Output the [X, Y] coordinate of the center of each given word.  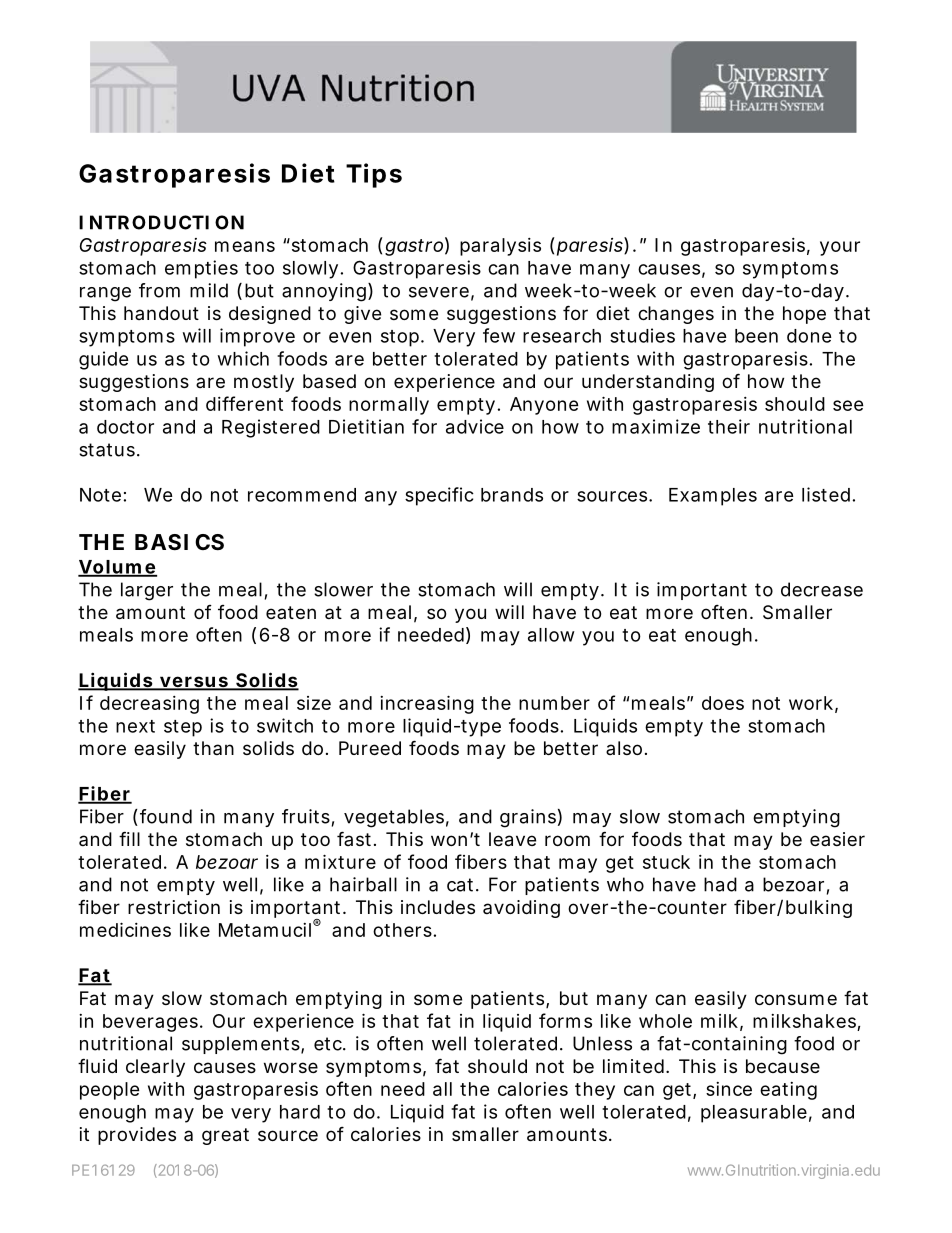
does [723, 703]
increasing [427, 704]
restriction [174, 907]
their [729, 426]
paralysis [500, 247]
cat [463, 885]
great [225, 1136]
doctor [125, 427]
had [720, 884]
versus [195, 683]
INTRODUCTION [161, 222]
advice [475, 426]
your [840, 248]
